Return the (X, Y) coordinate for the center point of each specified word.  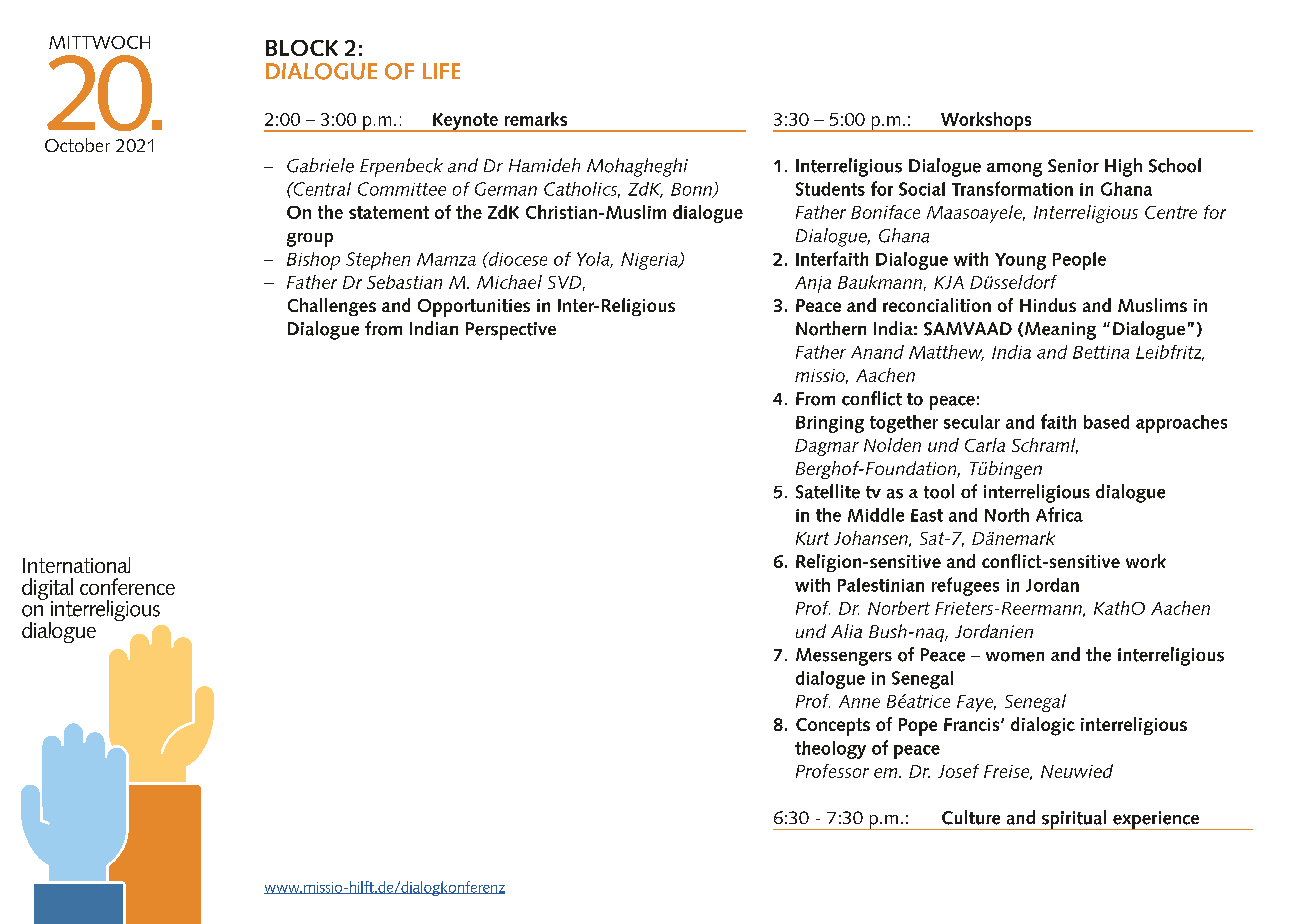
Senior (1073, 166)
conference (127, 586)
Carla (985, 445)
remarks (536, 119)
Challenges (332, 307)
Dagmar (827, 447)
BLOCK (302, 48)
